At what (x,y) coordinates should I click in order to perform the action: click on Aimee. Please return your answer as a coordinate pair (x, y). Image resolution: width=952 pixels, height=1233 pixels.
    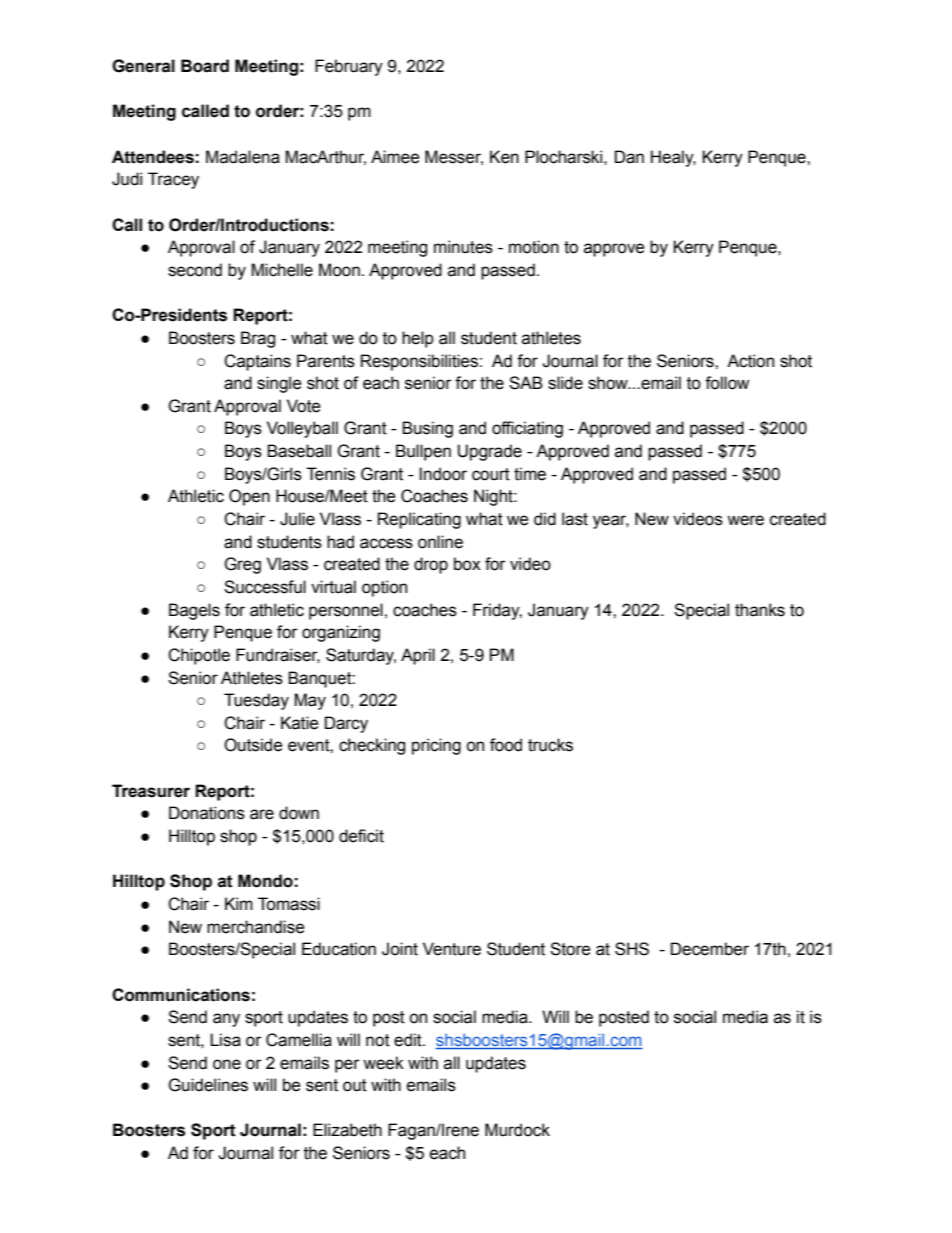
    Looking at the image, I should click on (395, 157).
